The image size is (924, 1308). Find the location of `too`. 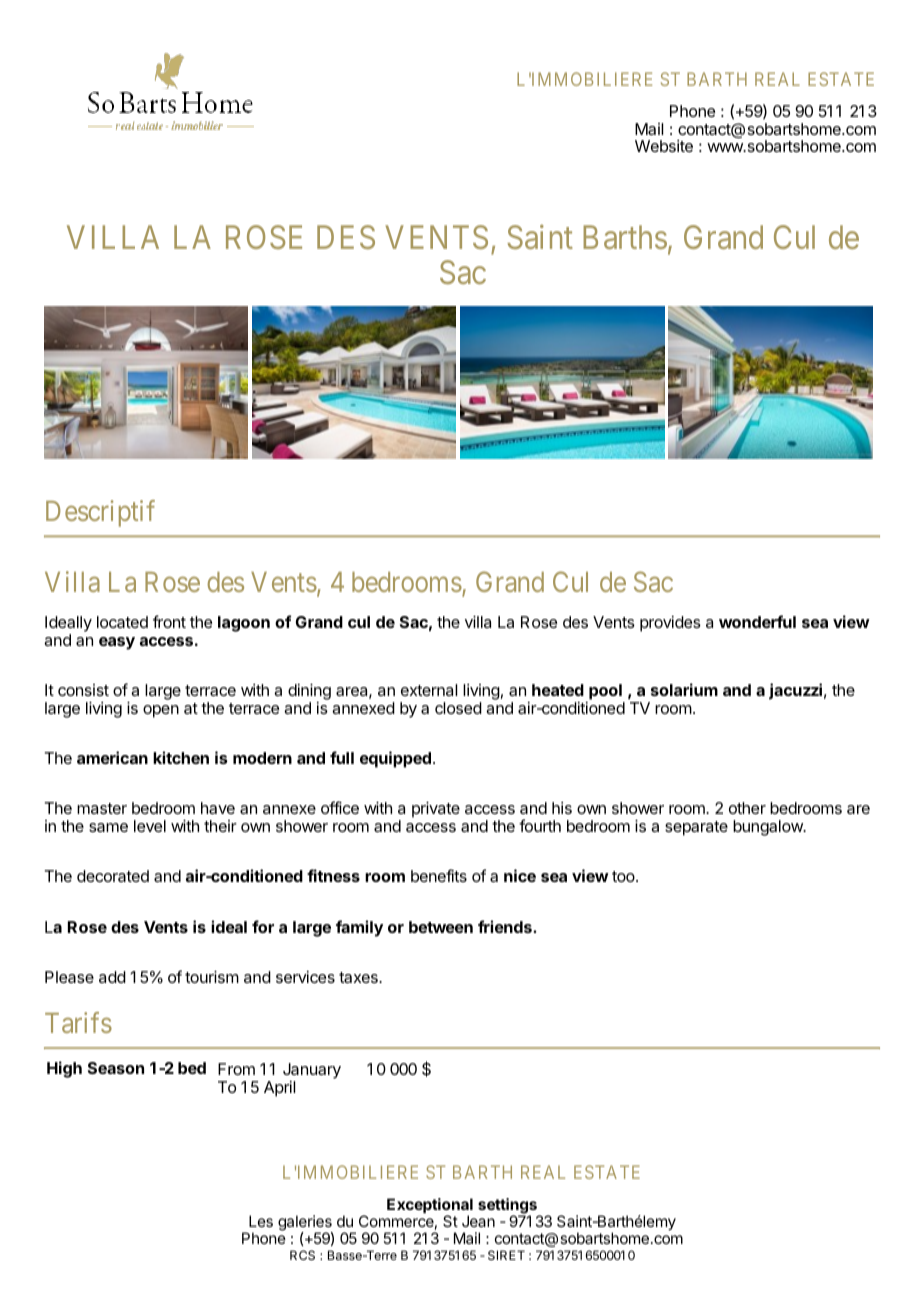

too is located at coordinates (624, 876).
